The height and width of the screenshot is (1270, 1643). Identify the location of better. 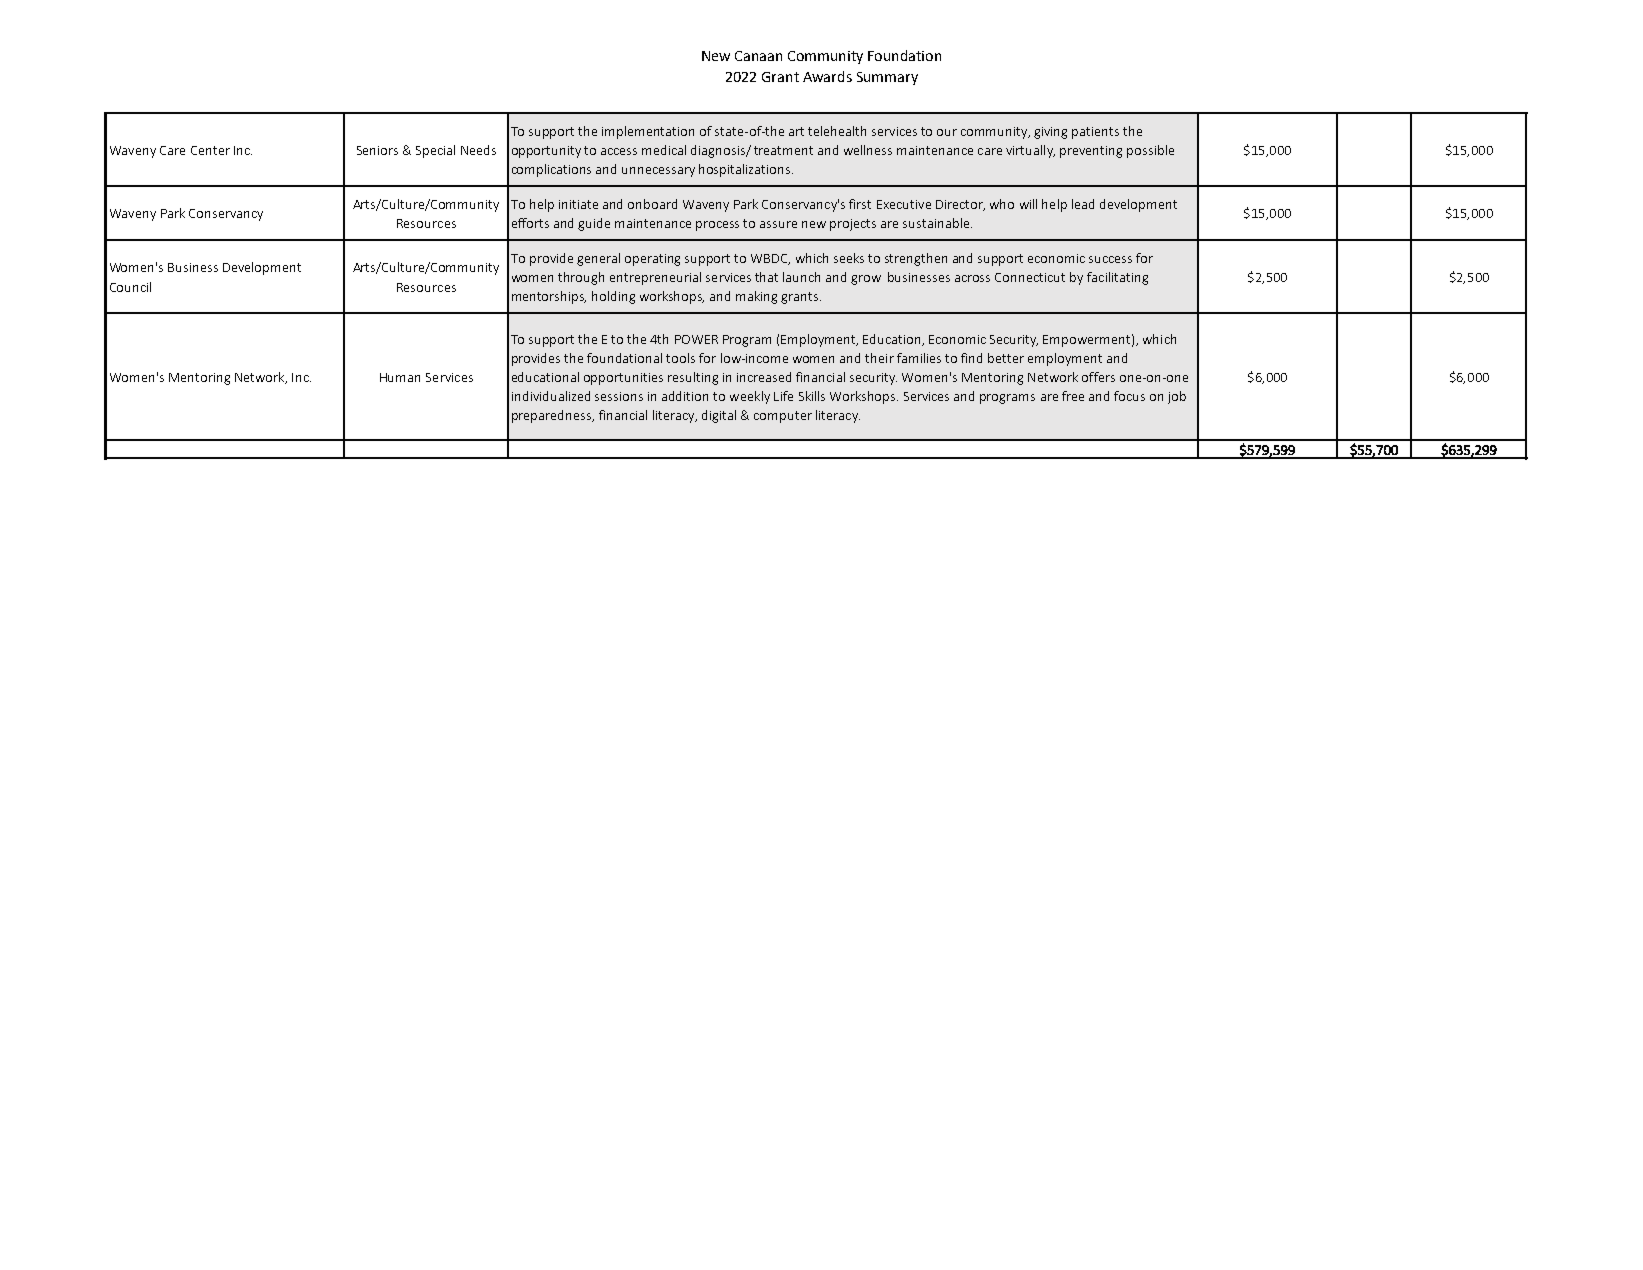
(1006, 358).
